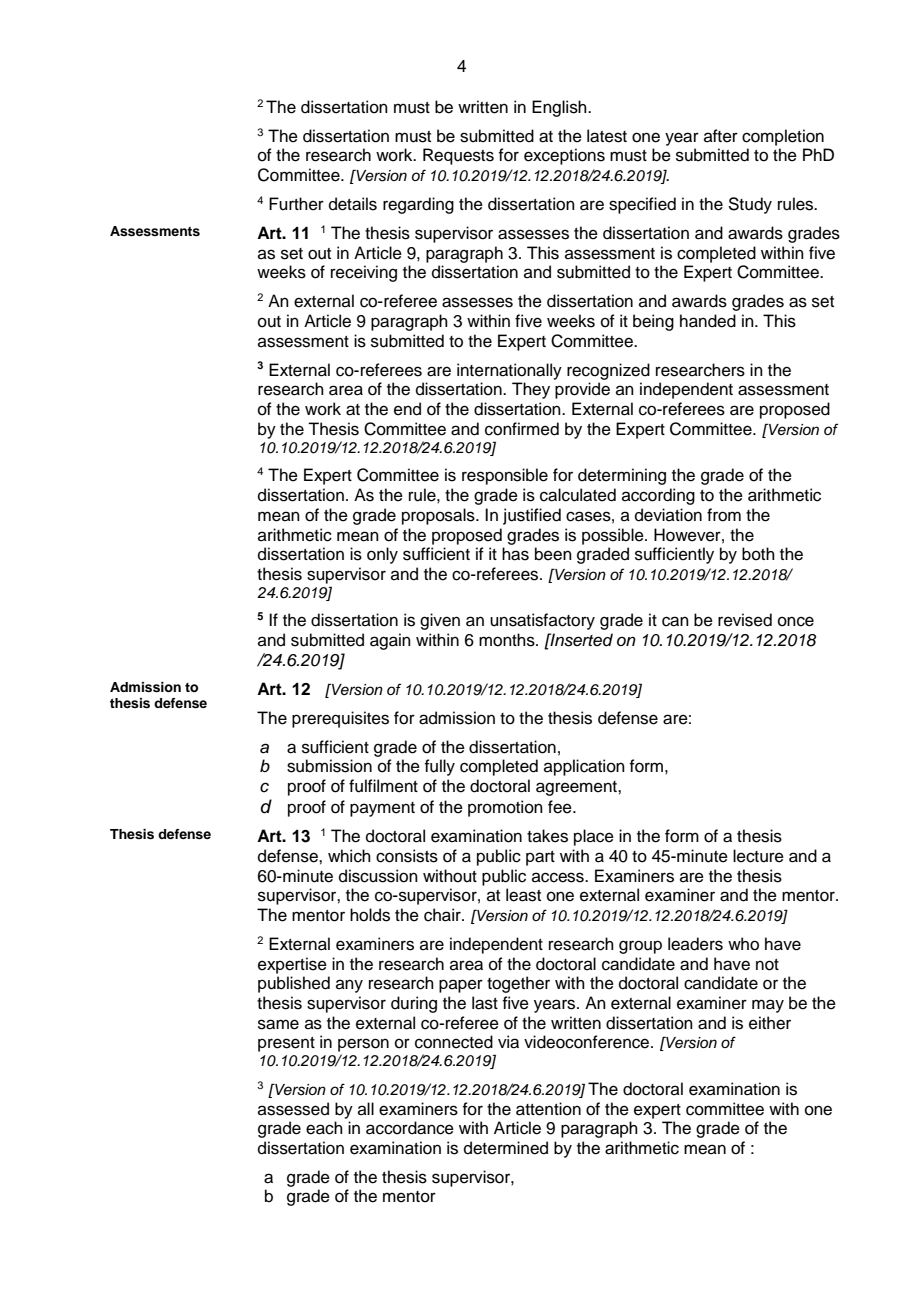  Describe the element at coordinates (745, 620) in the screenshot. I see `revised` at that location.
